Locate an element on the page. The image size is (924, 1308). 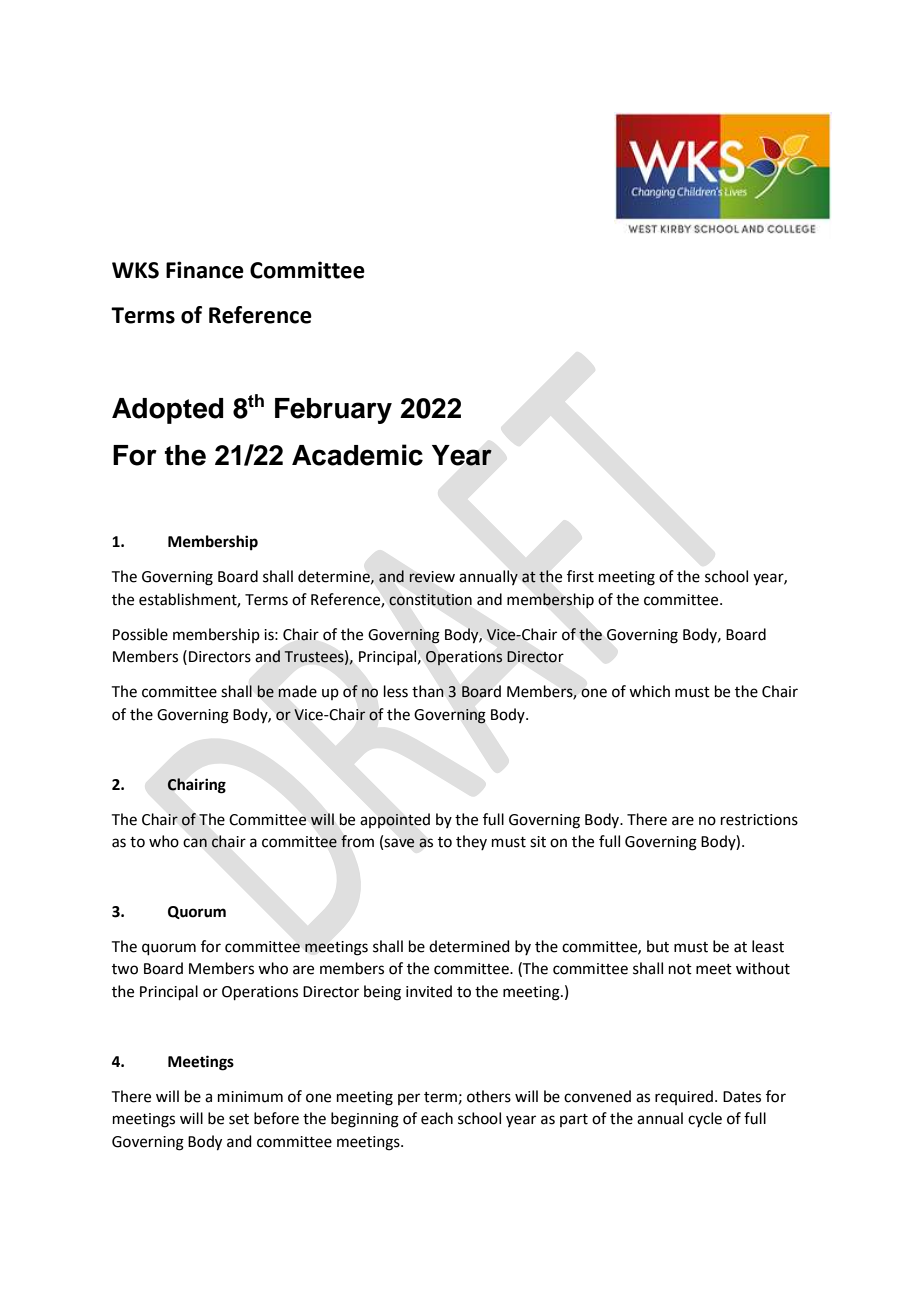
which is located at coordinates (649, 691).
